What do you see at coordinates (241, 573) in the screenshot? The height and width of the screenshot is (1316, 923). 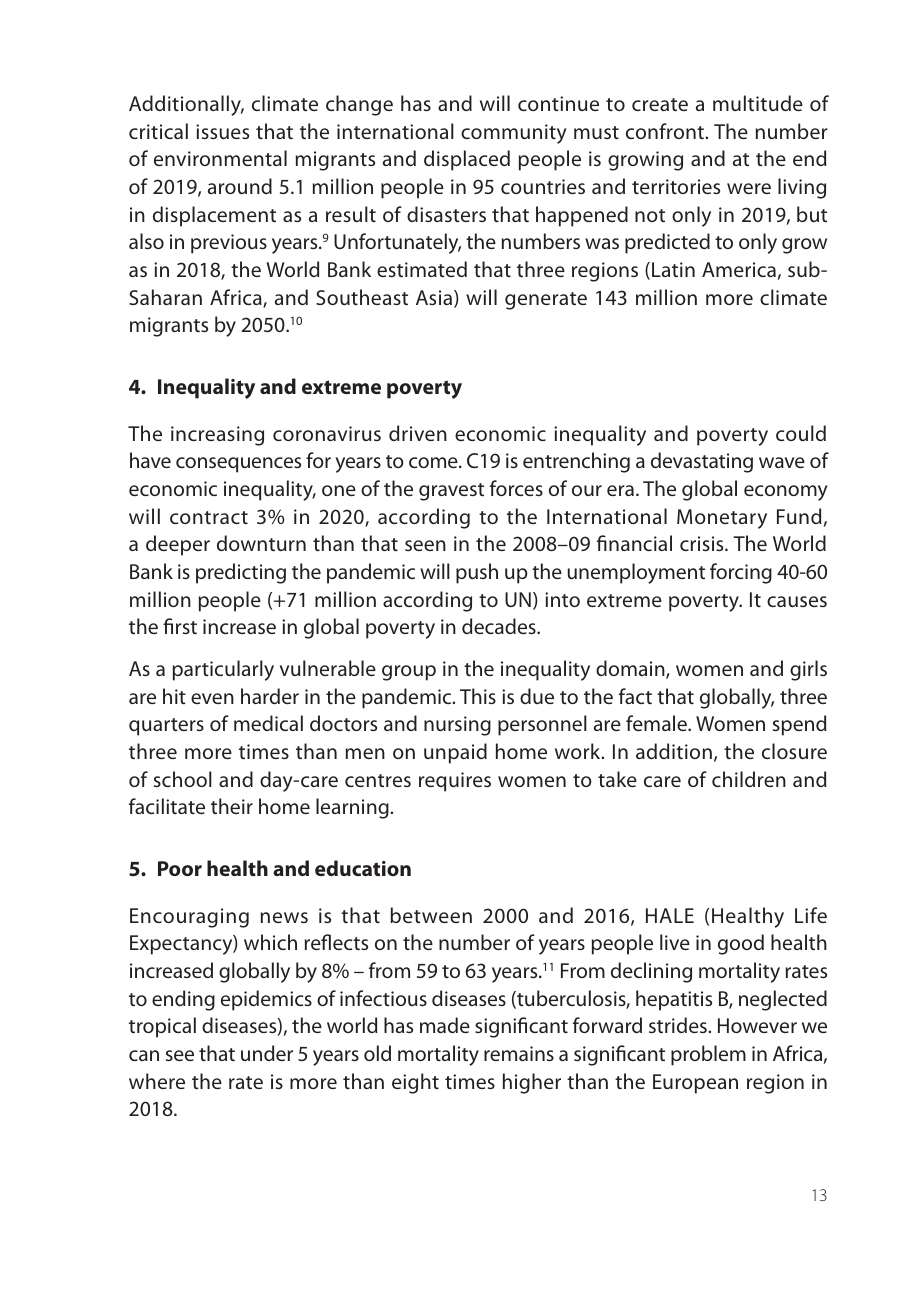 I see `predicting` at bounding box center [241, 573].
